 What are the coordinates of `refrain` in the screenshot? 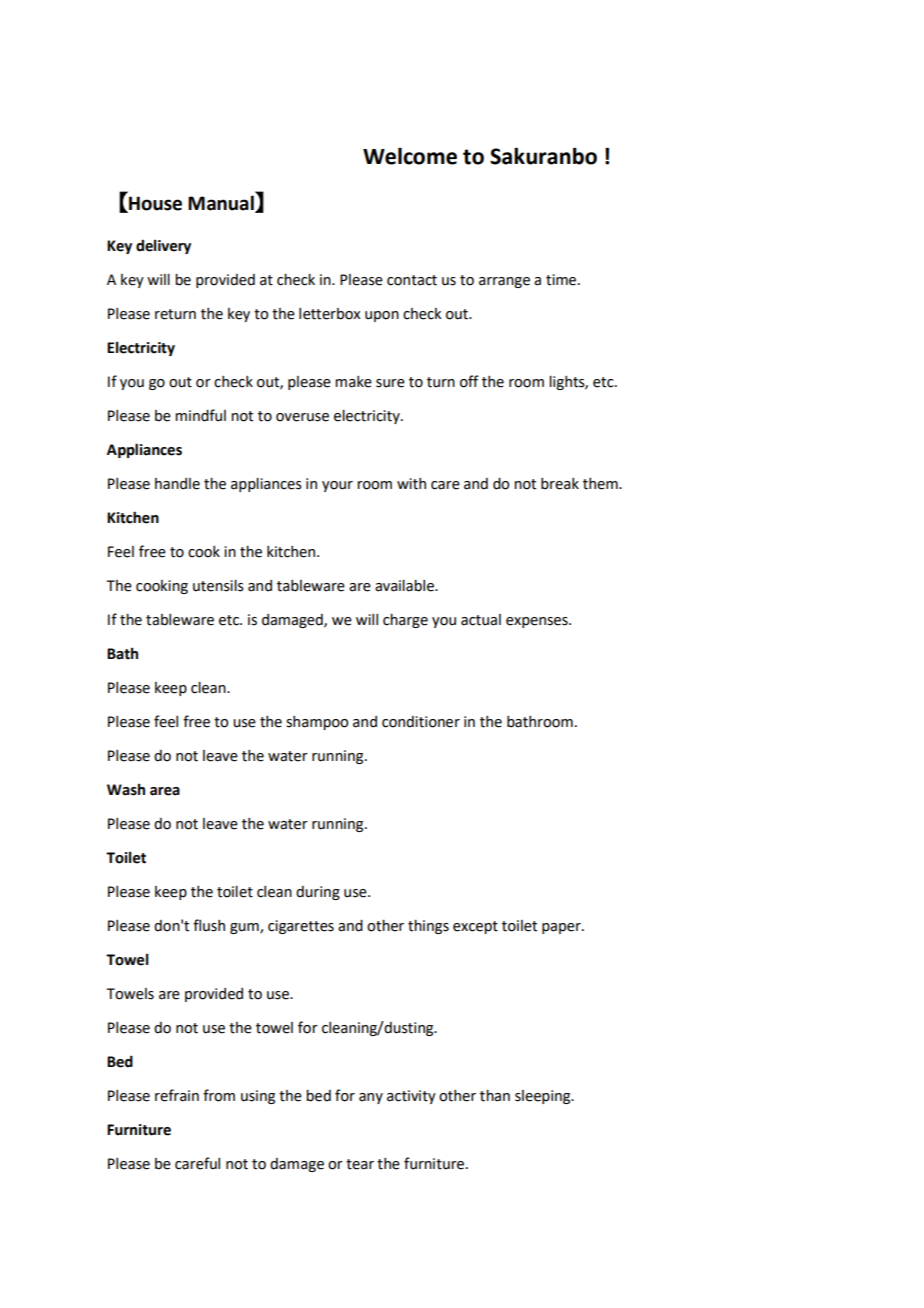 It's located at (177, 1095).
